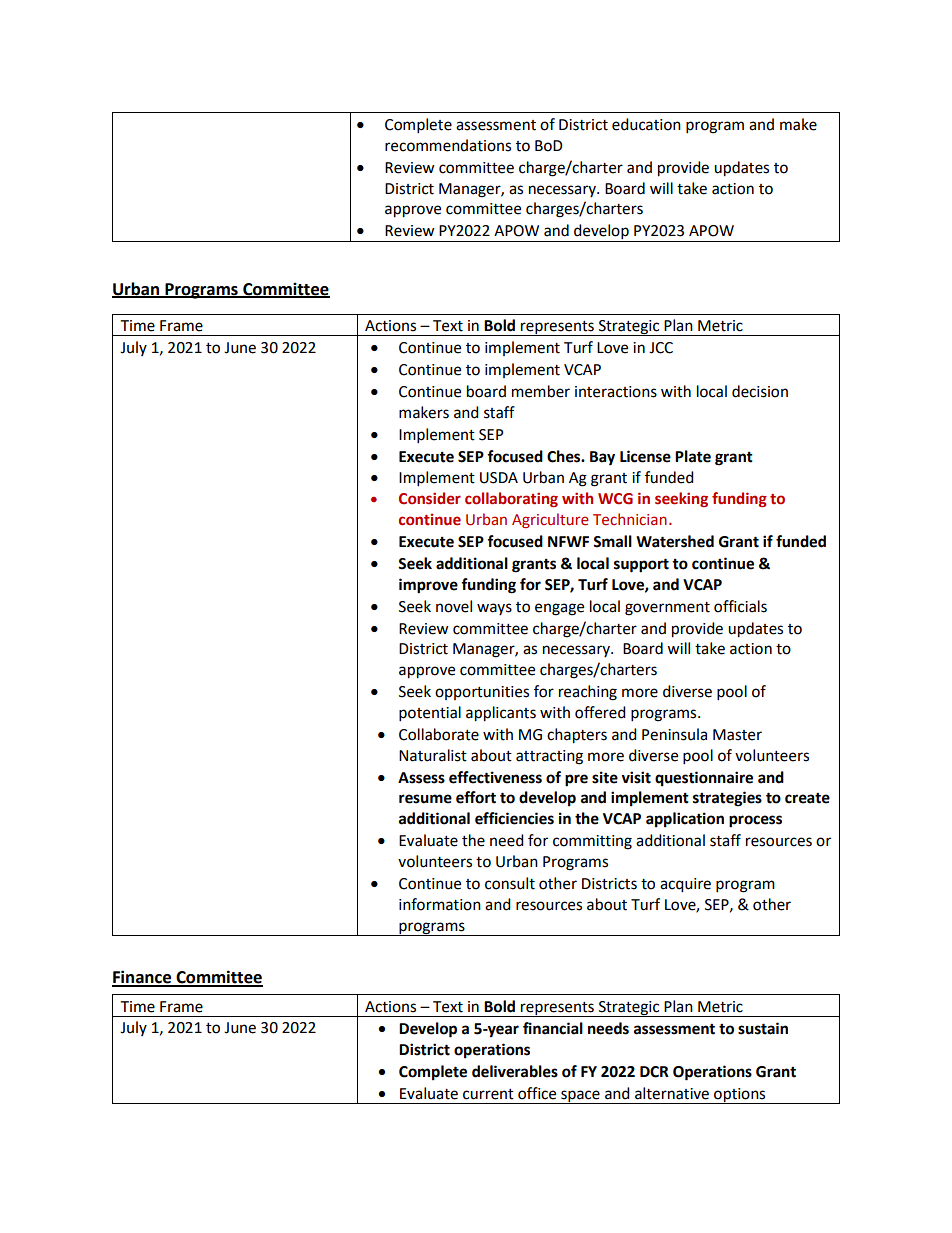 The image size is (952, 1233). I want to click on officials, so click(740, 606).
